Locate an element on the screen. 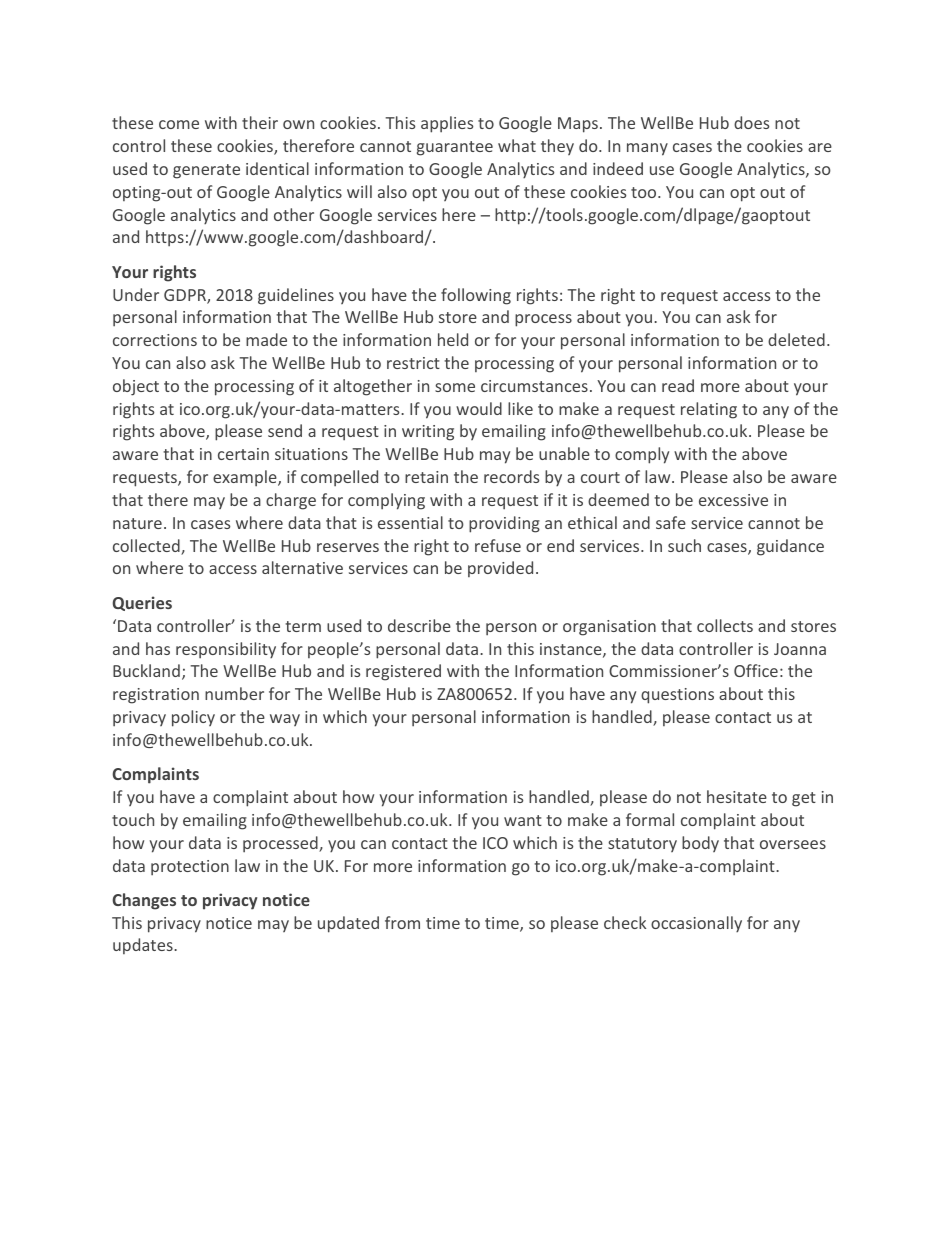  responsibility is located at coordinates (226, 650).
